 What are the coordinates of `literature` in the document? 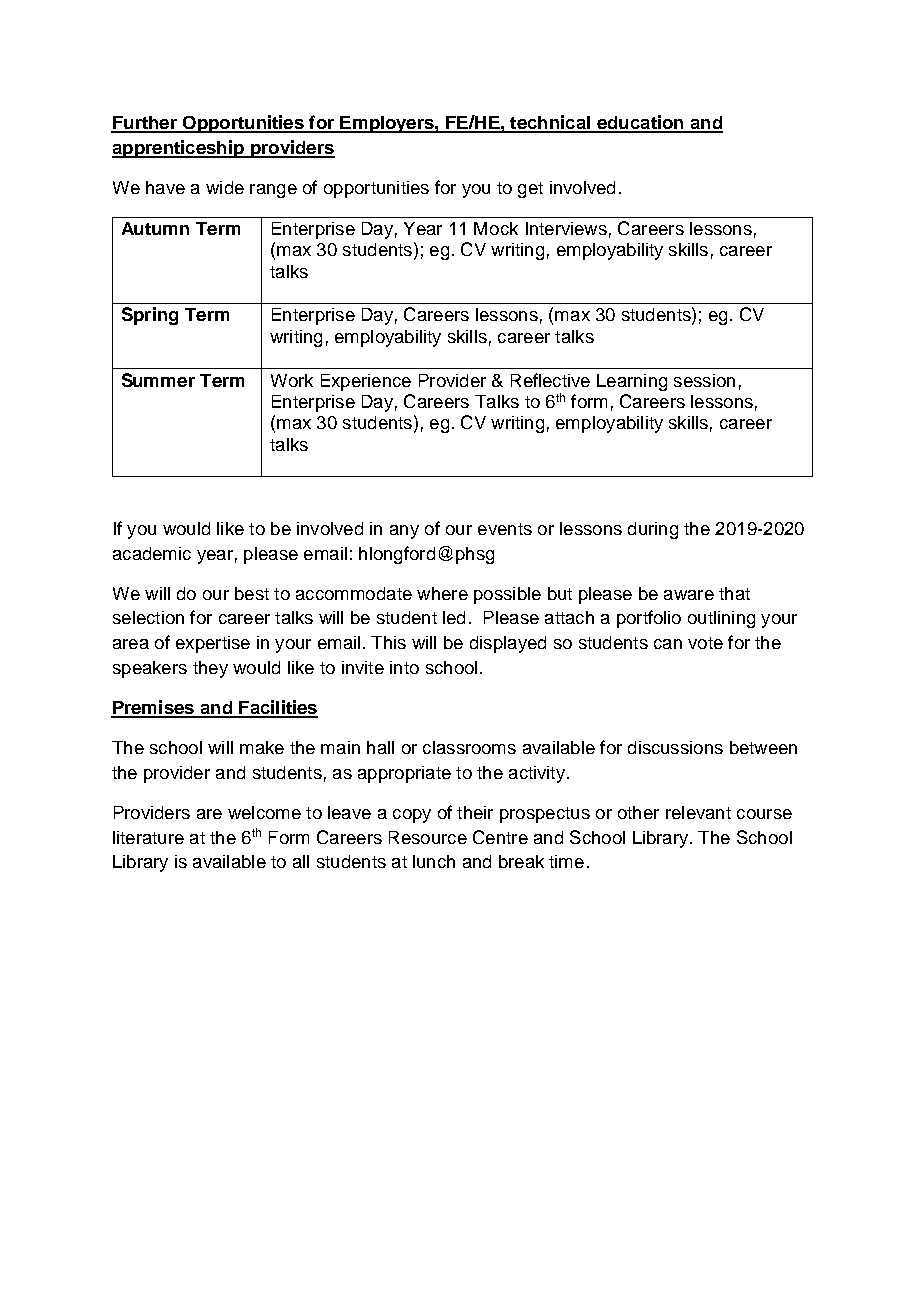 It's located at (148, 837).
